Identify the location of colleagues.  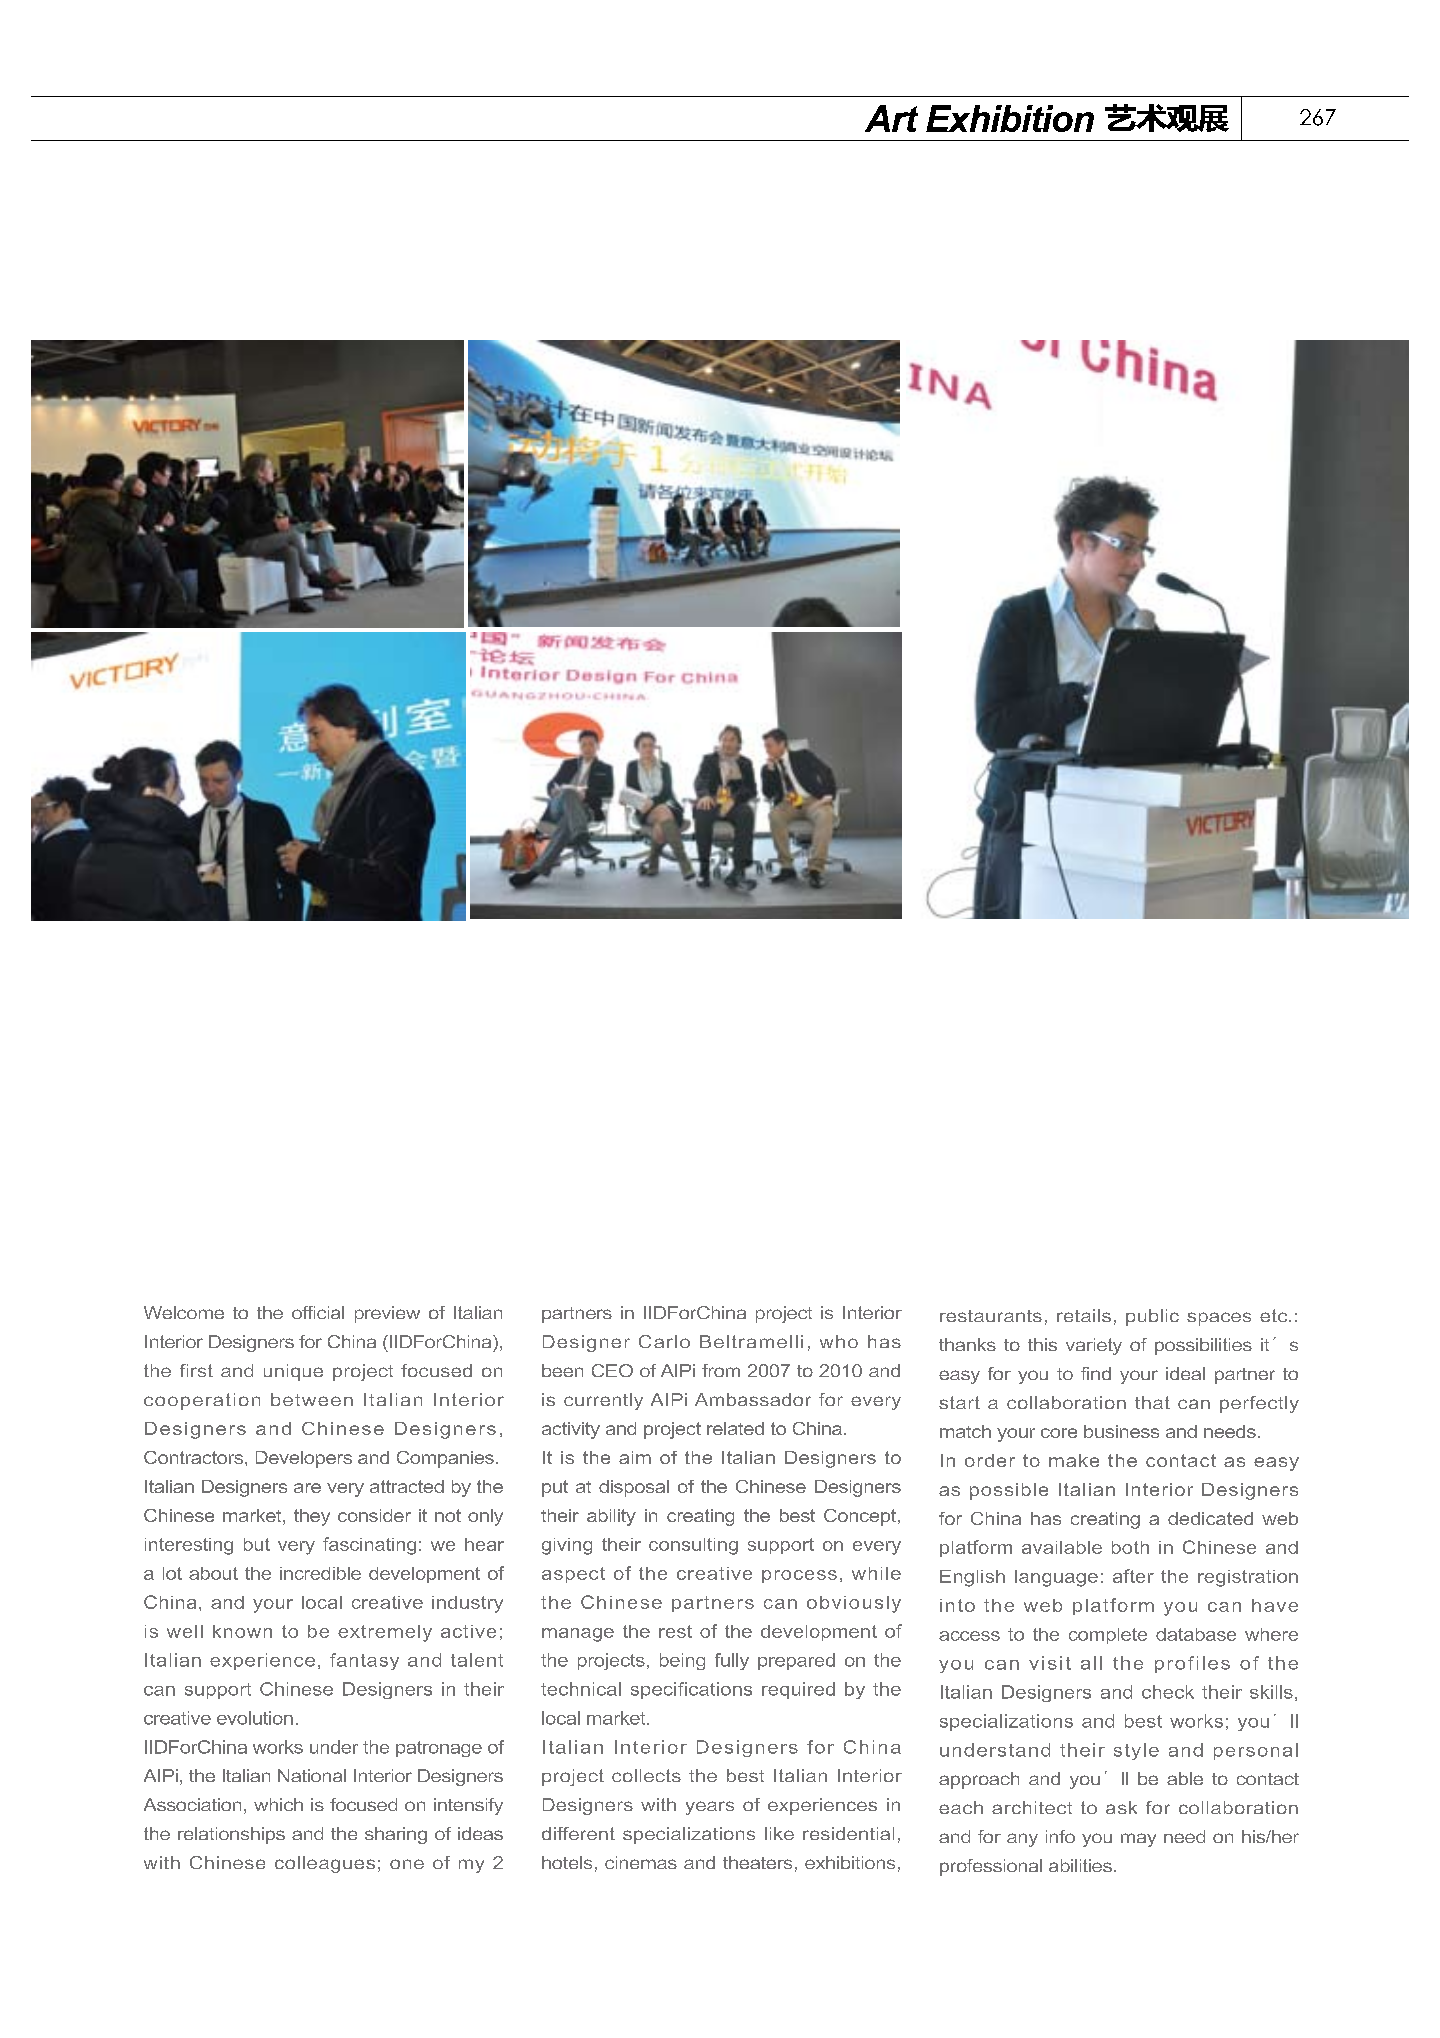
(325, 1864).
